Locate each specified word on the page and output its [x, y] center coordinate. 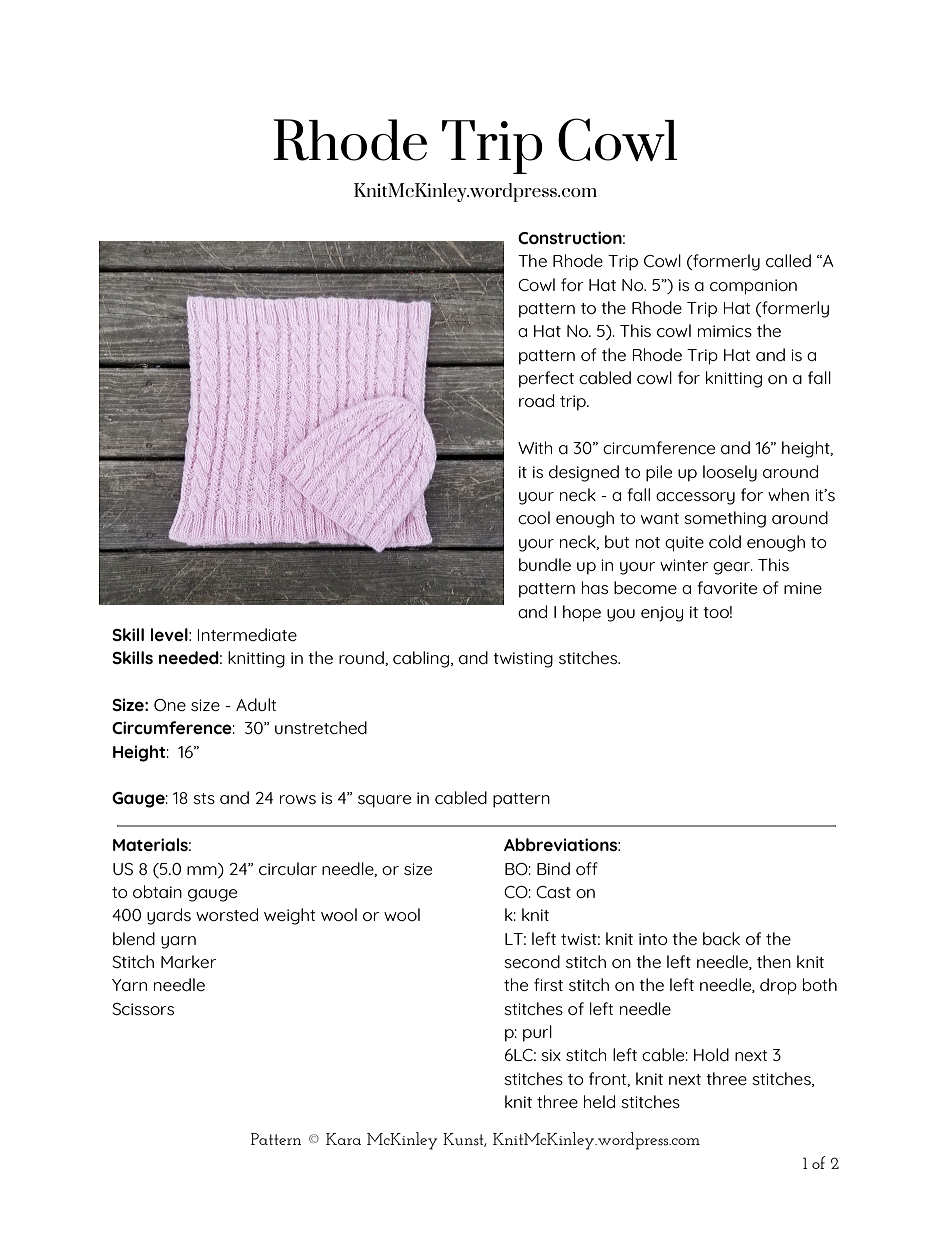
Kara [343, 1139]
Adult [256, 704]
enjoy [662, 614]
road [536, 400]
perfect [546, 379]
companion [753, 287]
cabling [422, 659]
